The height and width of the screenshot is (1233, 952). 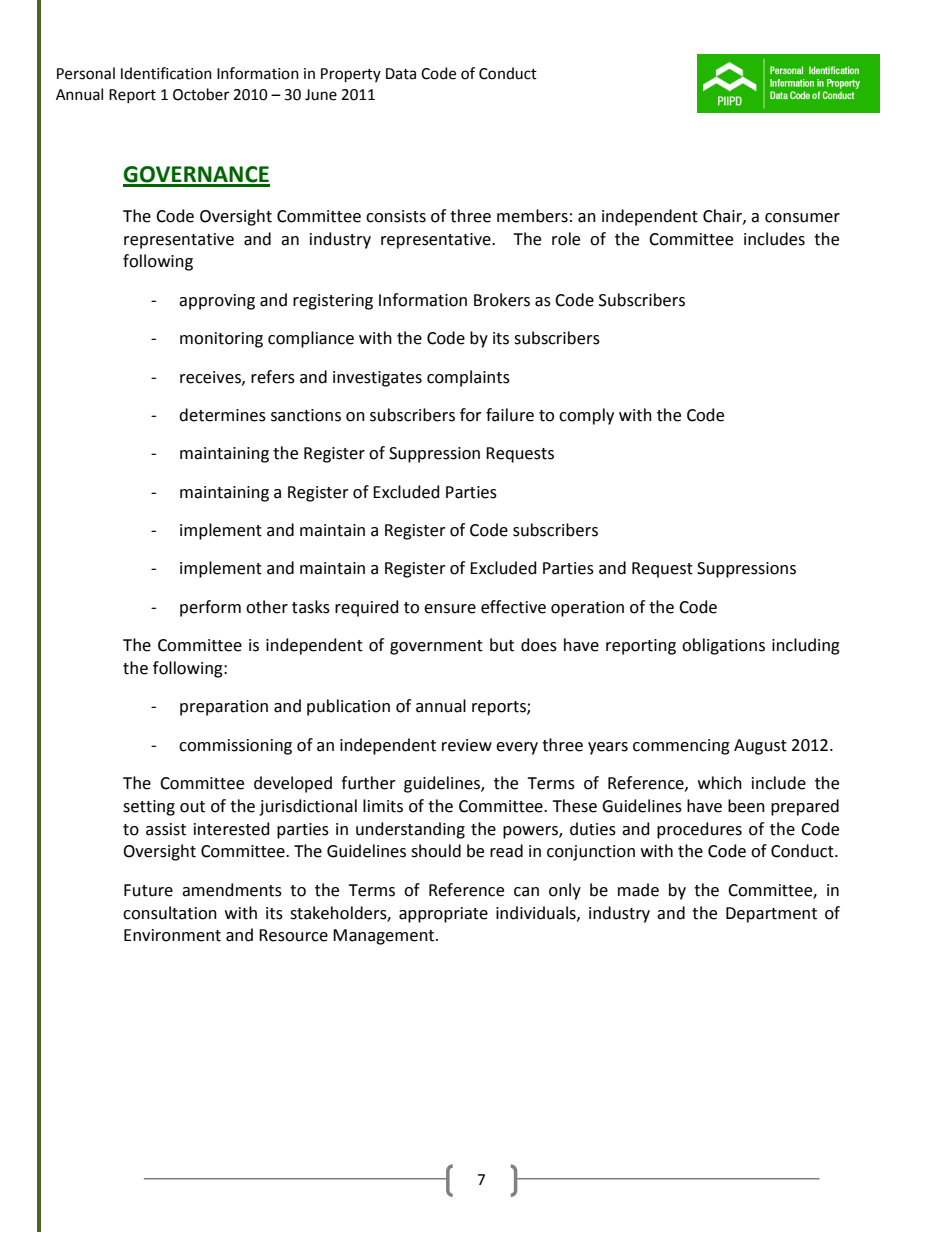 I want to click on appropriate, so click(x=443, y=915).
